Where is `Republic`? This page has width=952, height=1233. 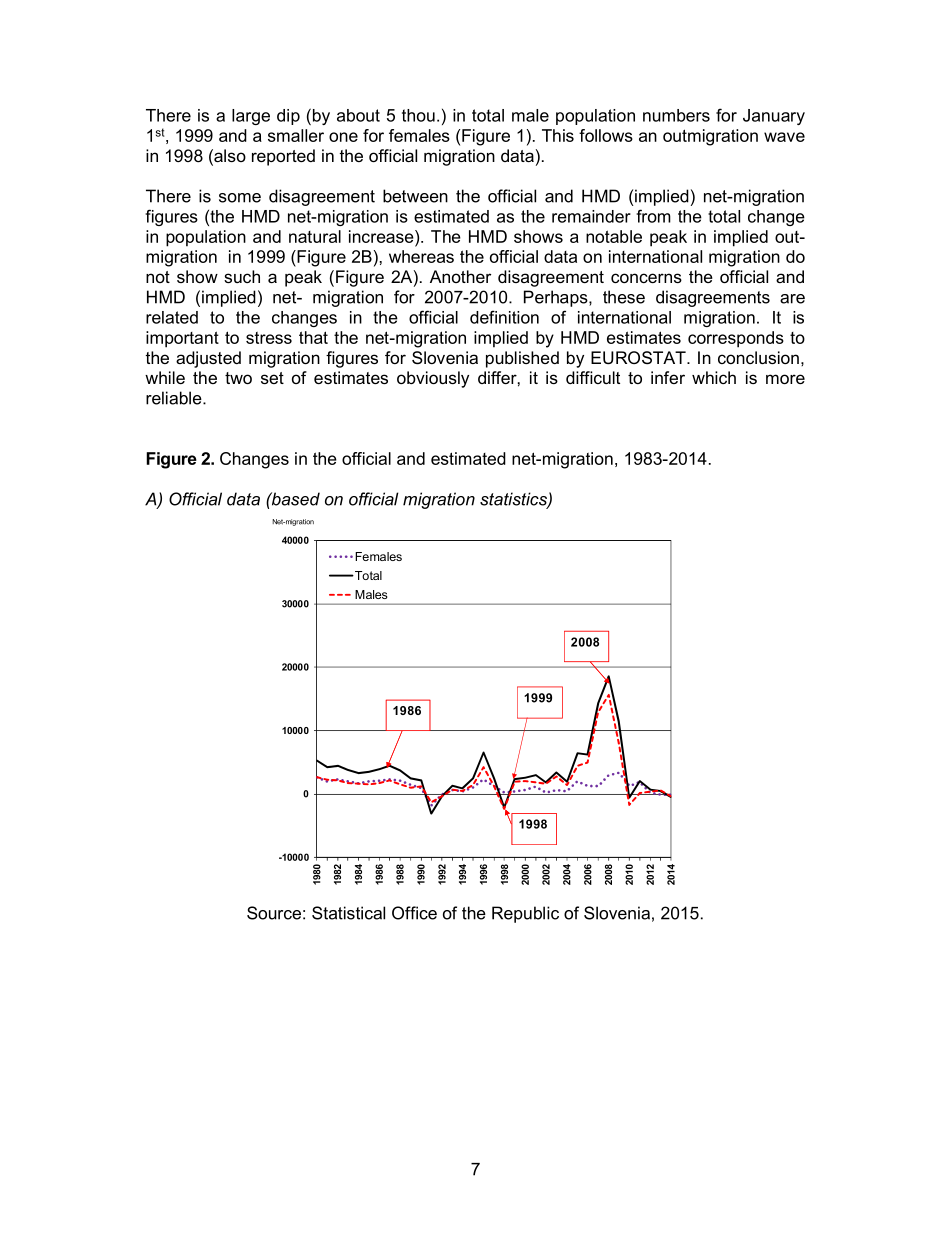 Republic is located at coordinates (525, 914).
